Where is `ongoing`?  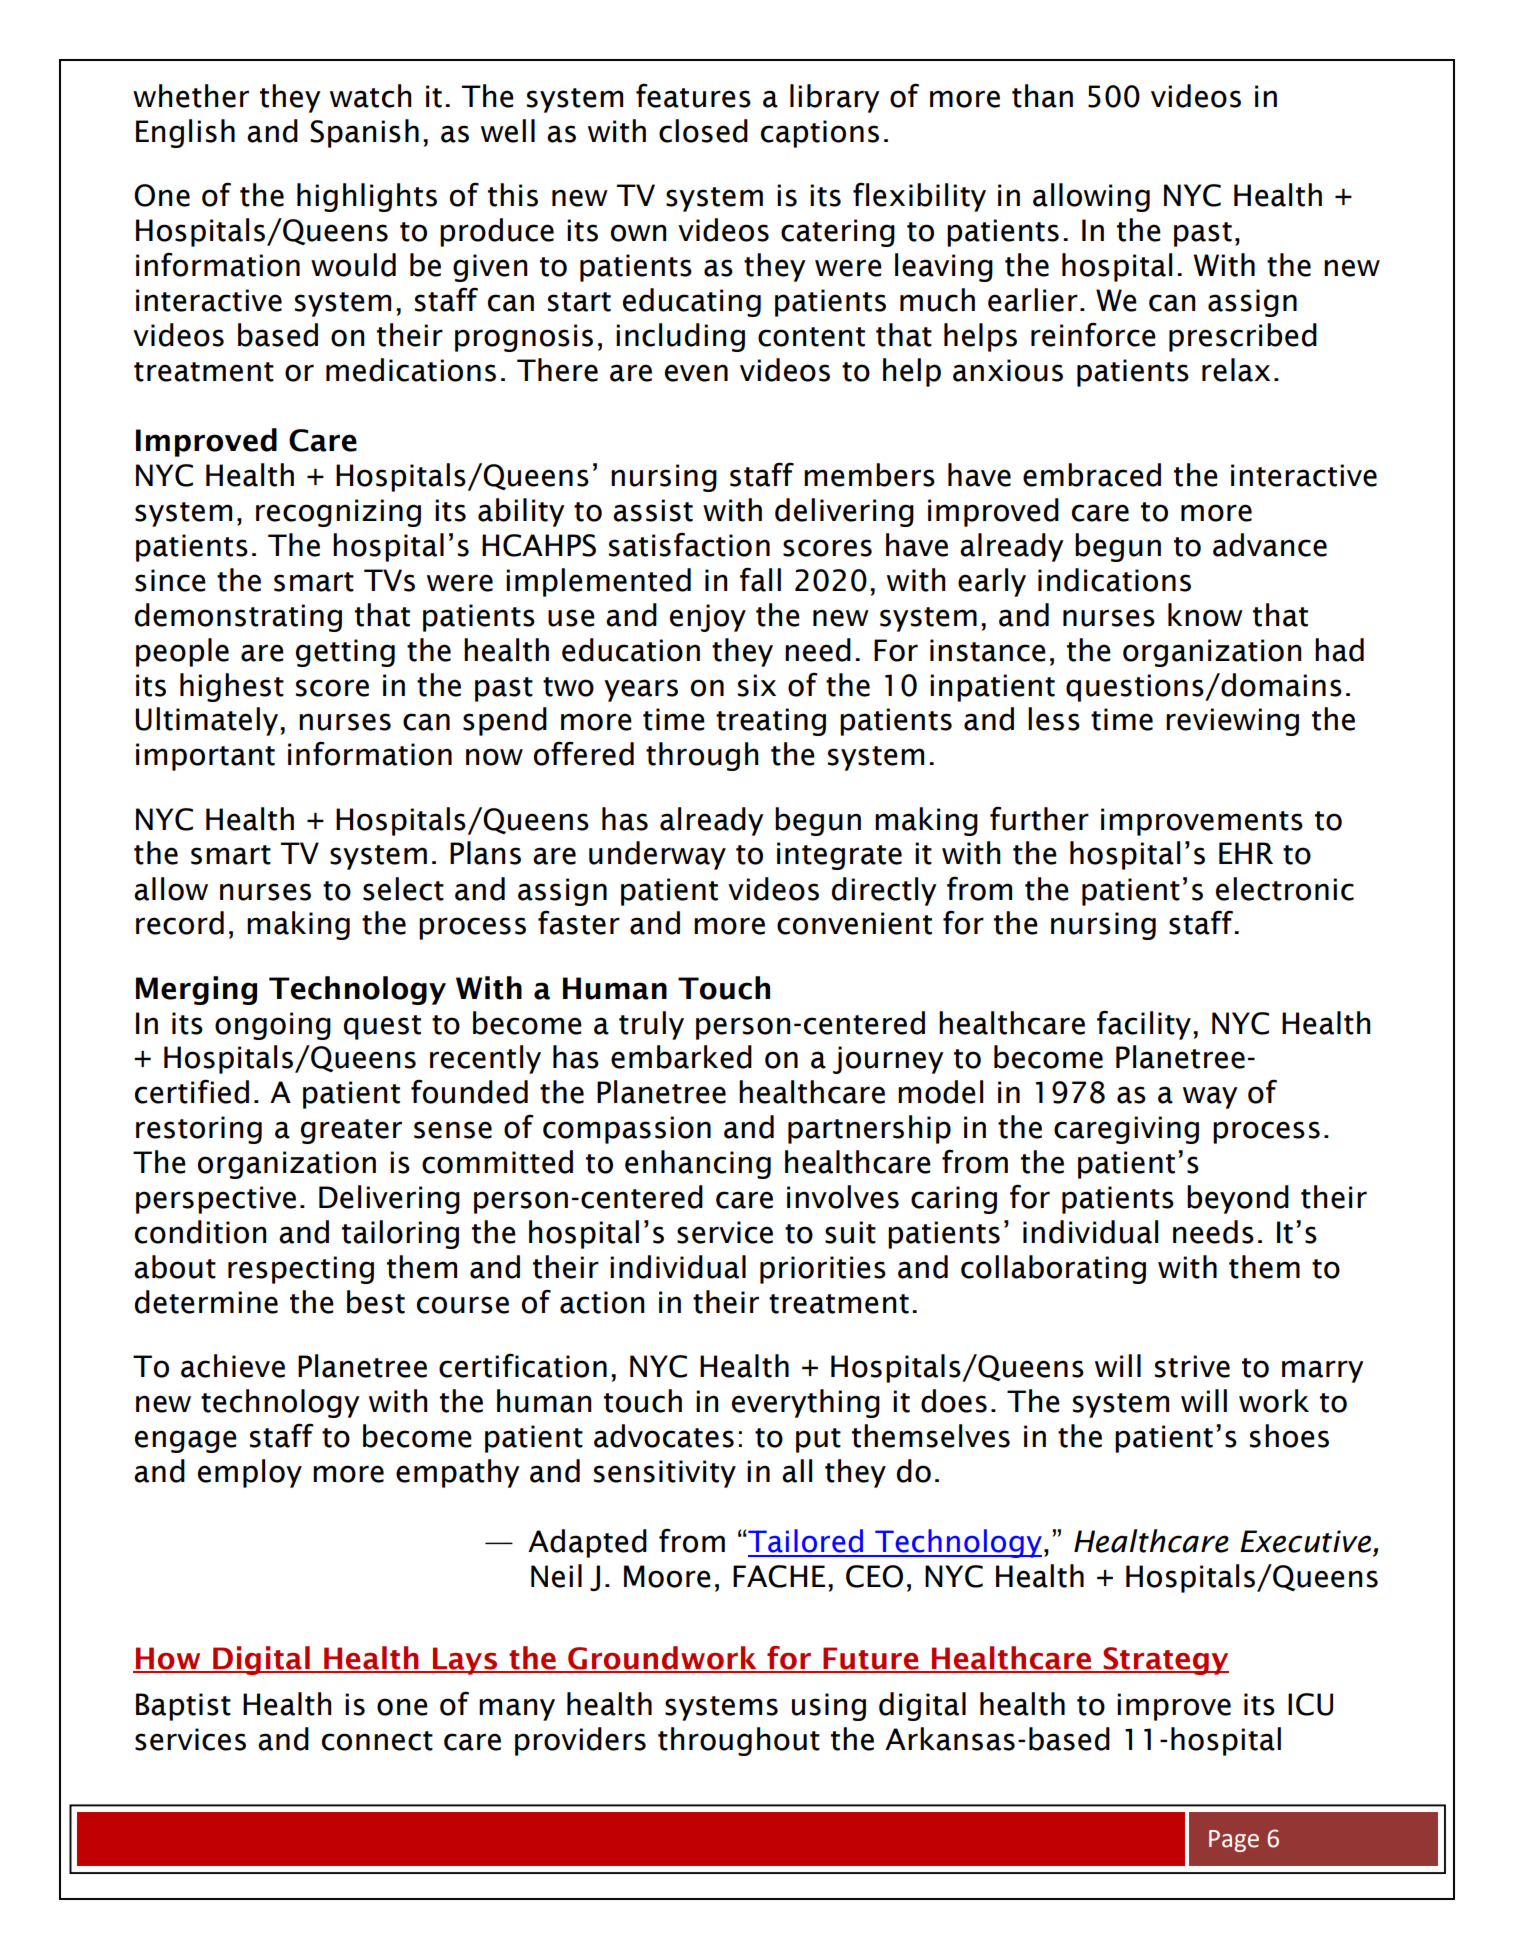
ongoing is located at coordinates (273, 1026).
